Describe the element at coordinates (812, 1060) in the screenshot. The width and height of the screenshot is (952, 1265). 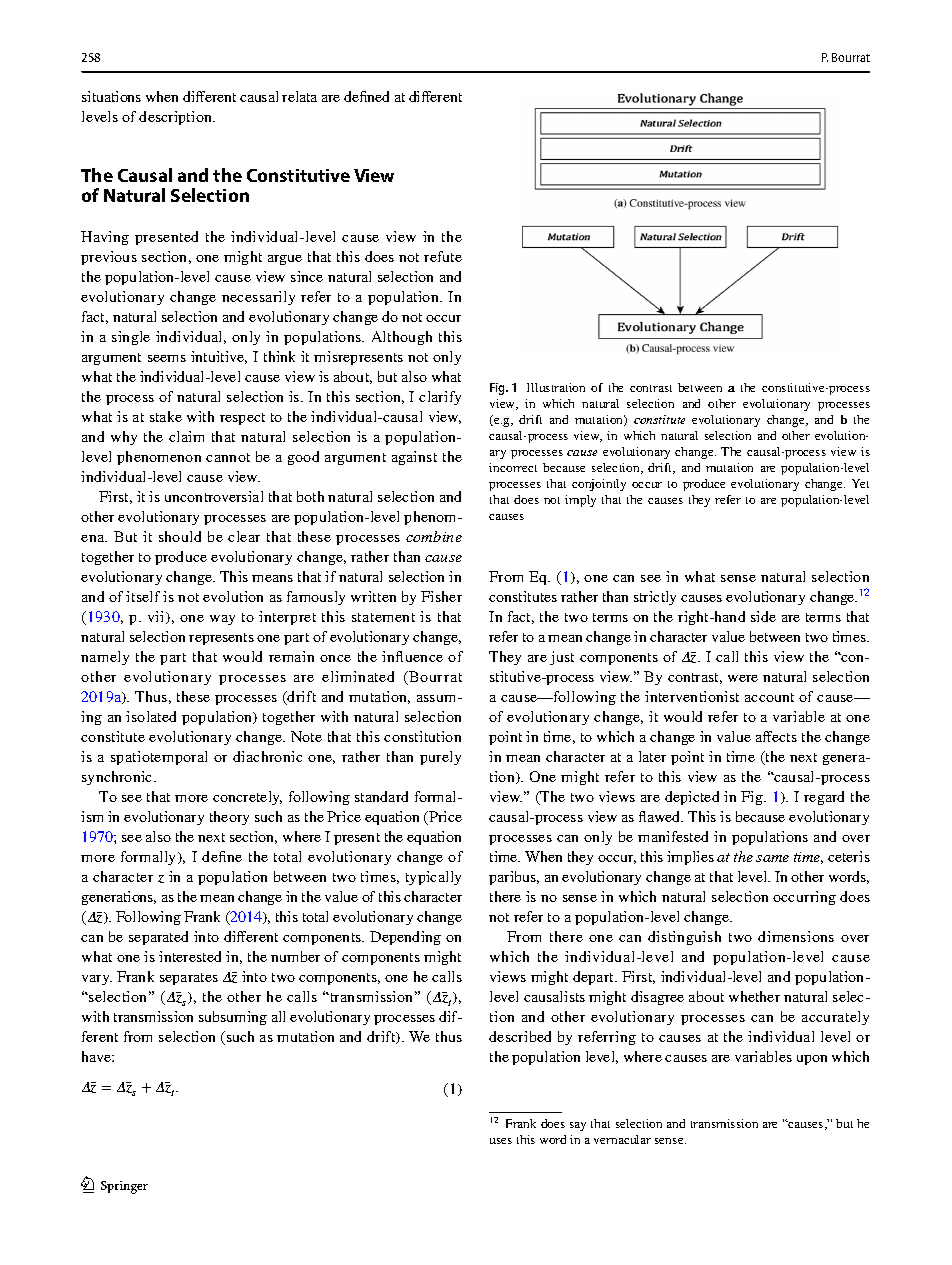
I see `upon` at that location.
